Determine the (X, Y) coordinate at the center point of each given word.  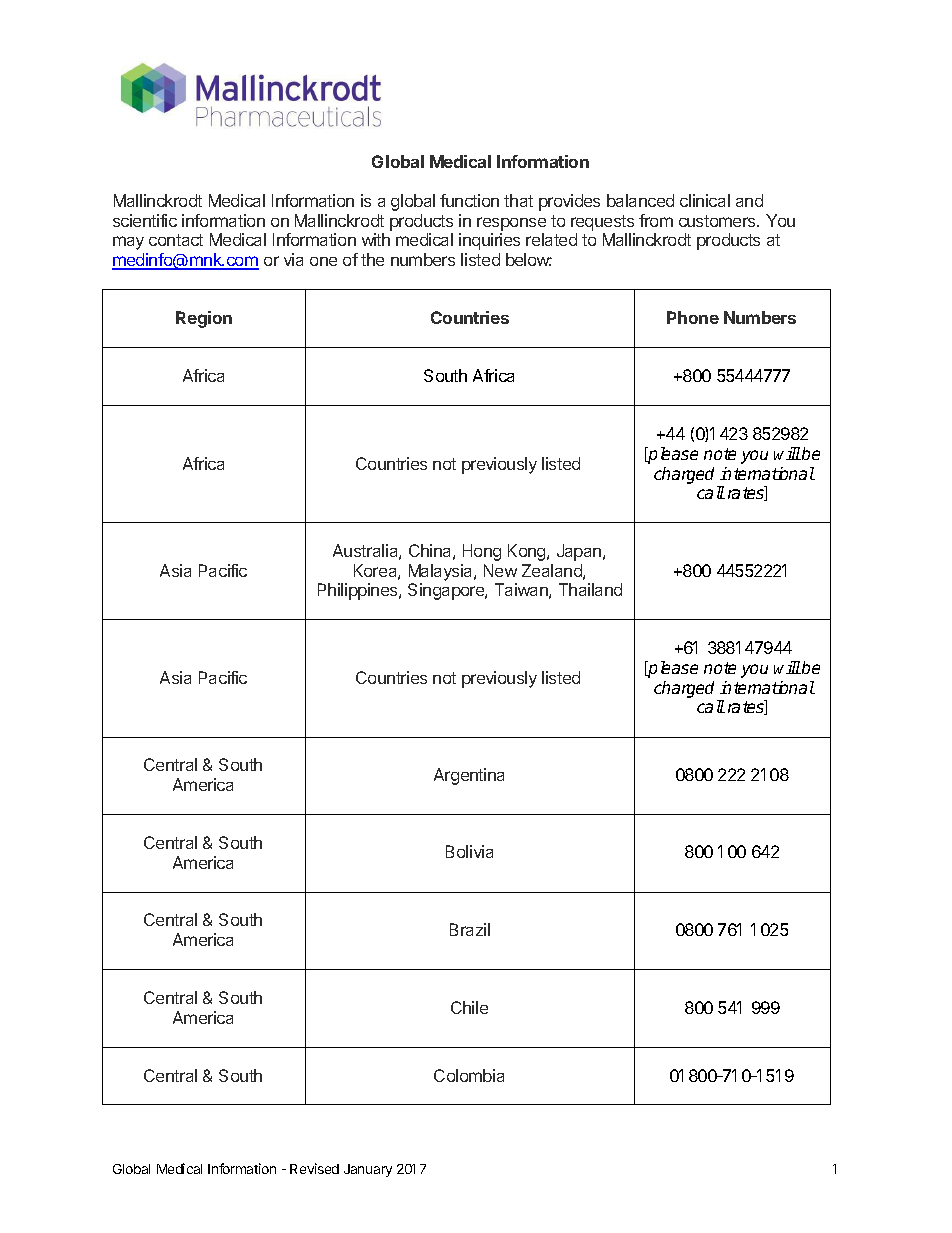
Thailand (590, 589)
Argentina (469, 776)
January (368, 1170)
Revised (314, 1168)
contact (176, 240)
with (376, 239)
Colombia (469, 1075)
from (656, 220)
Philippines (359, 591)
